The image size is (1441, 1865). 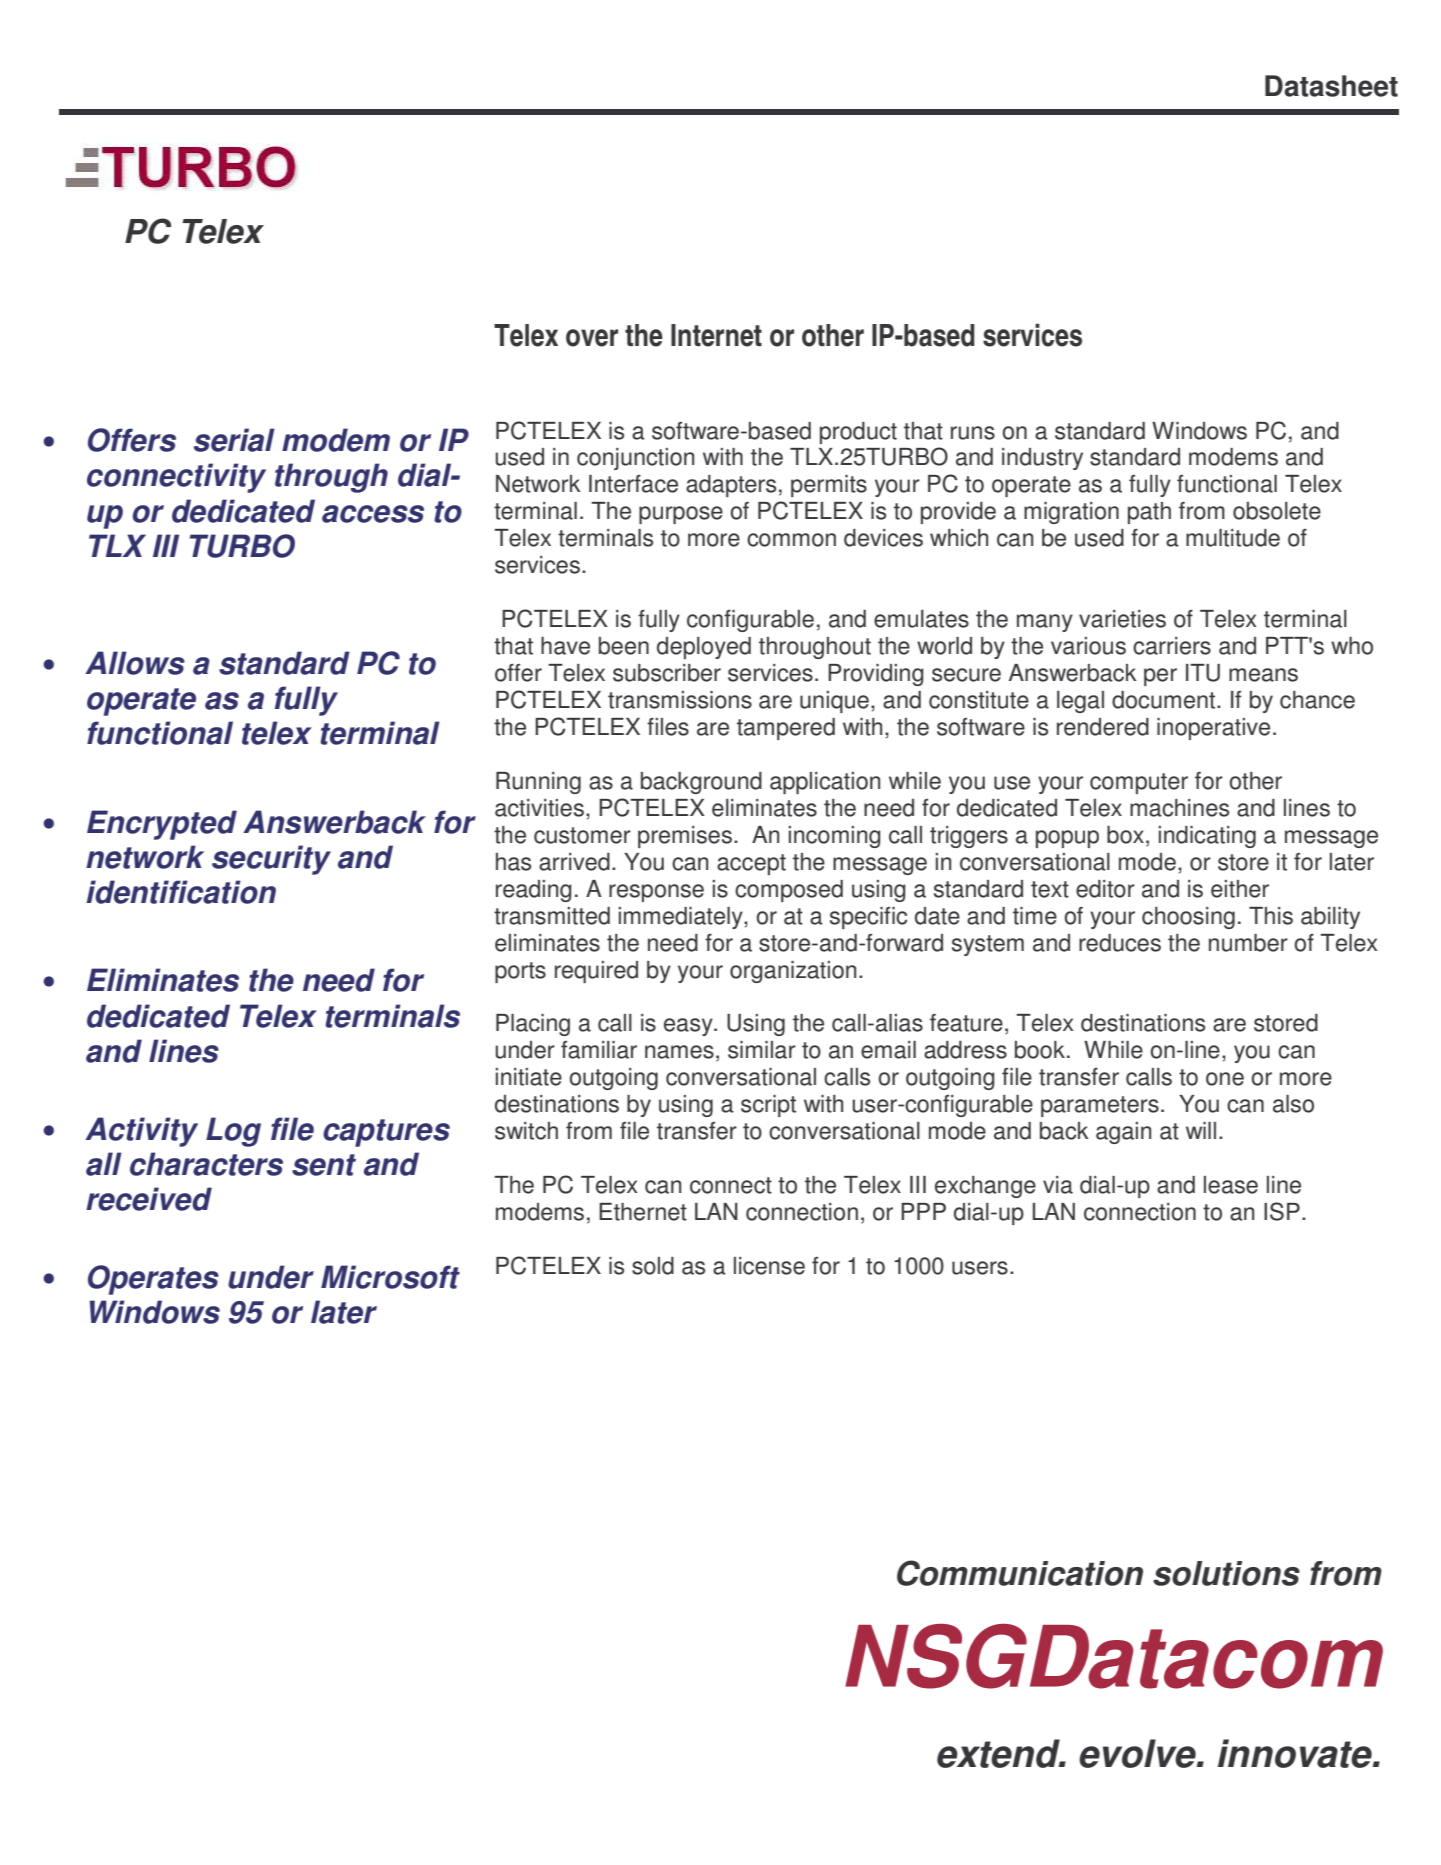 What do you see at coordinates (1331, 86) in the page?
I see `Datasheet` at bounding box center [1331, 86].
